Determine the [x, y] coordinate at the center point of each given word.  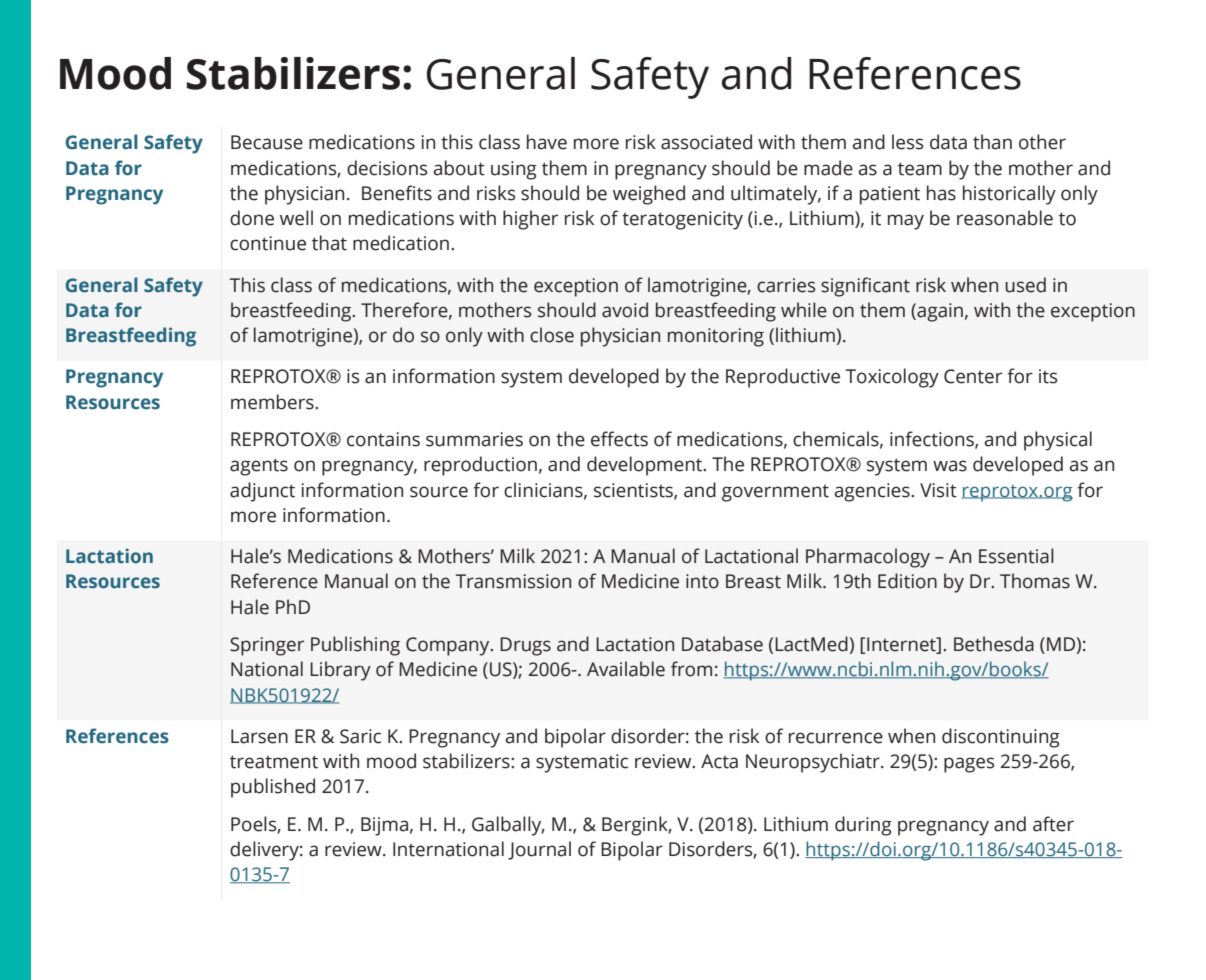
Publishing [355, 646]
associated [706, 142]
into [702, 581]
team [920, 169]
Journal [539, 850]
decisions [387, 168]
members [273, 402]
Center [973, 376]
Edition [907, 581]
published [273, 788]
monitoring [716, 337]
